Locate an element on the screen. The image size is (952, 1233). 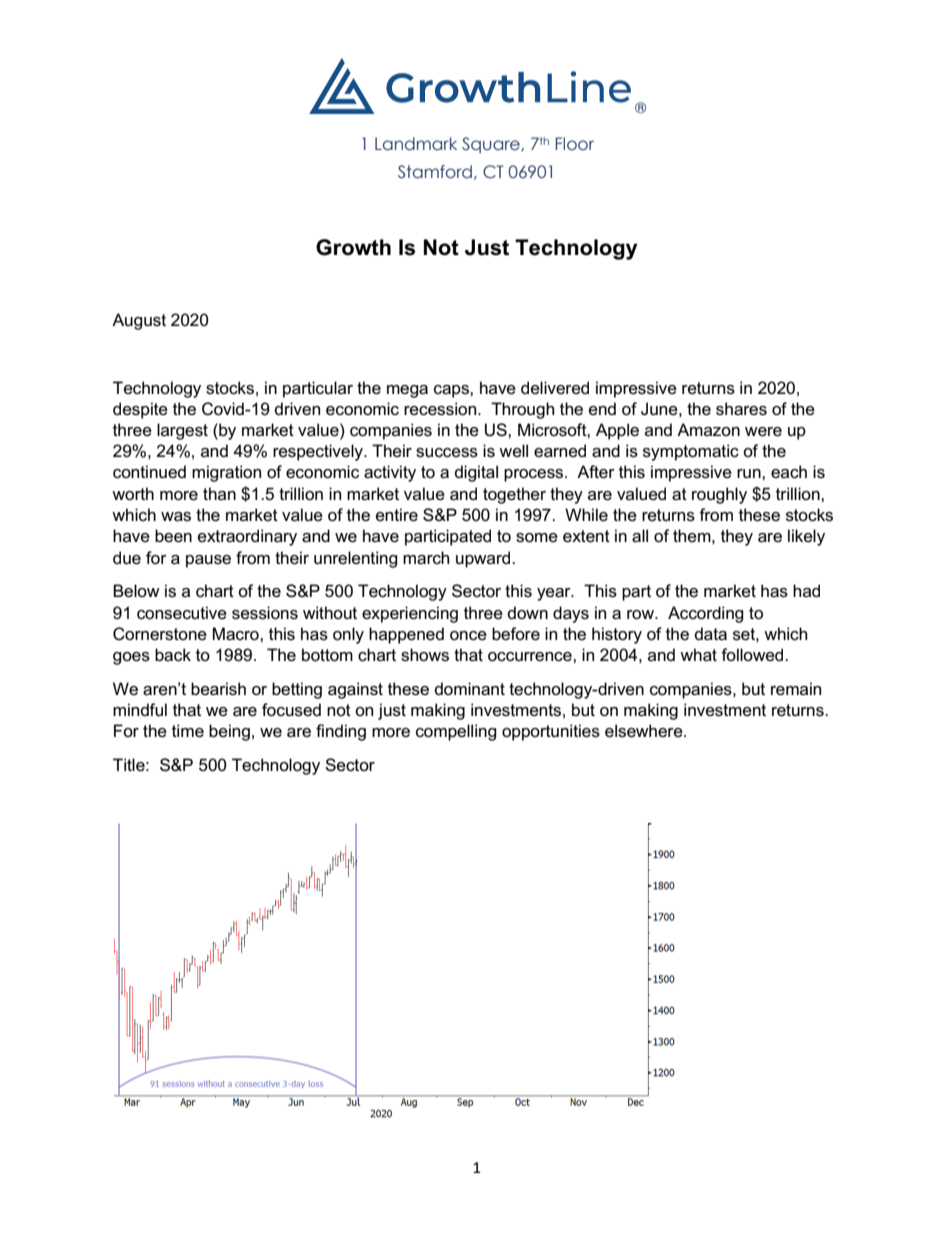
shares is located at coordinates (741, 409).
